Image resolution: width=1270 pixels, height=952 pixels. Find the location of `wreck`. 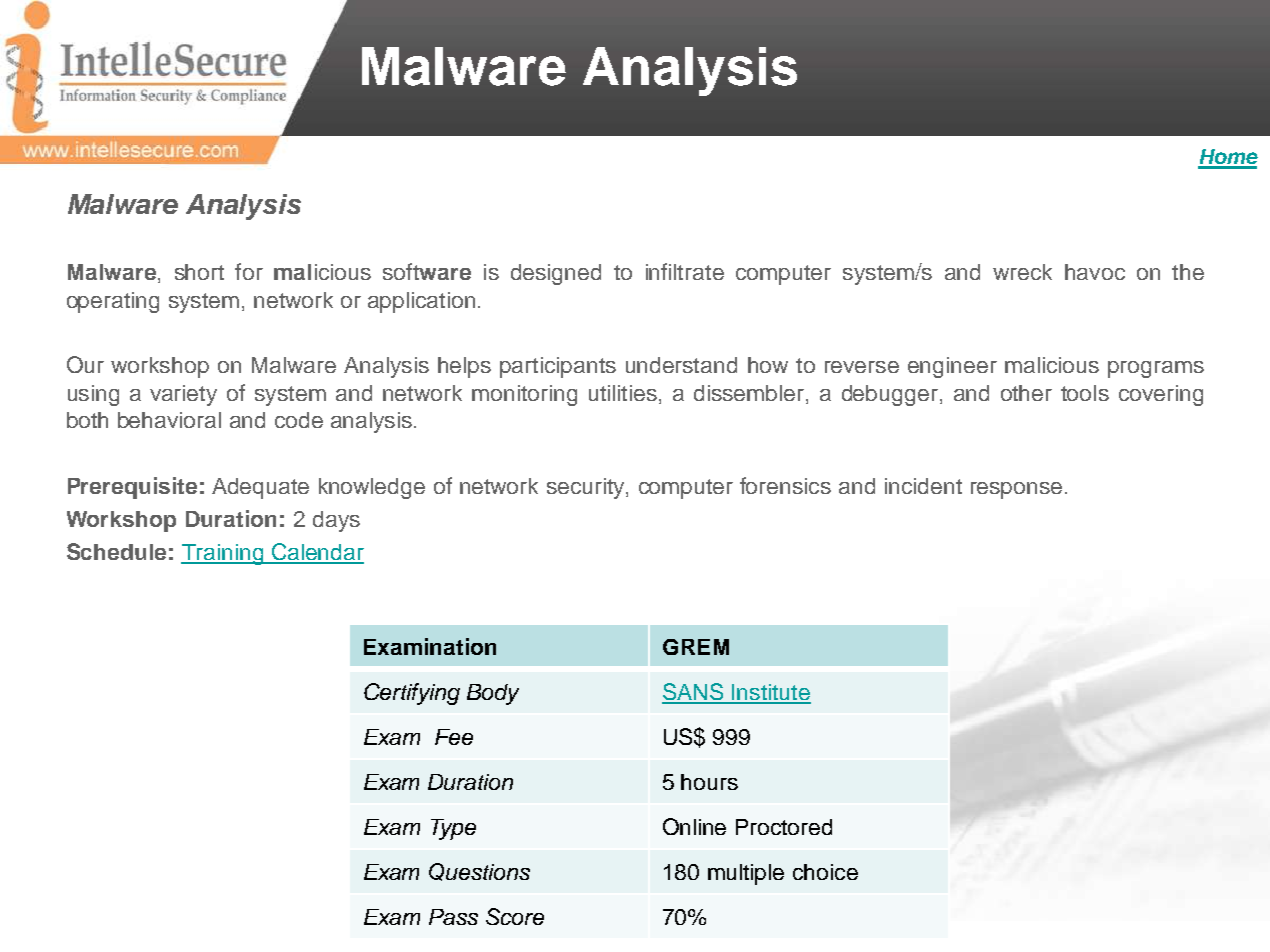

wreck is located at coordinates (1022, 272).
